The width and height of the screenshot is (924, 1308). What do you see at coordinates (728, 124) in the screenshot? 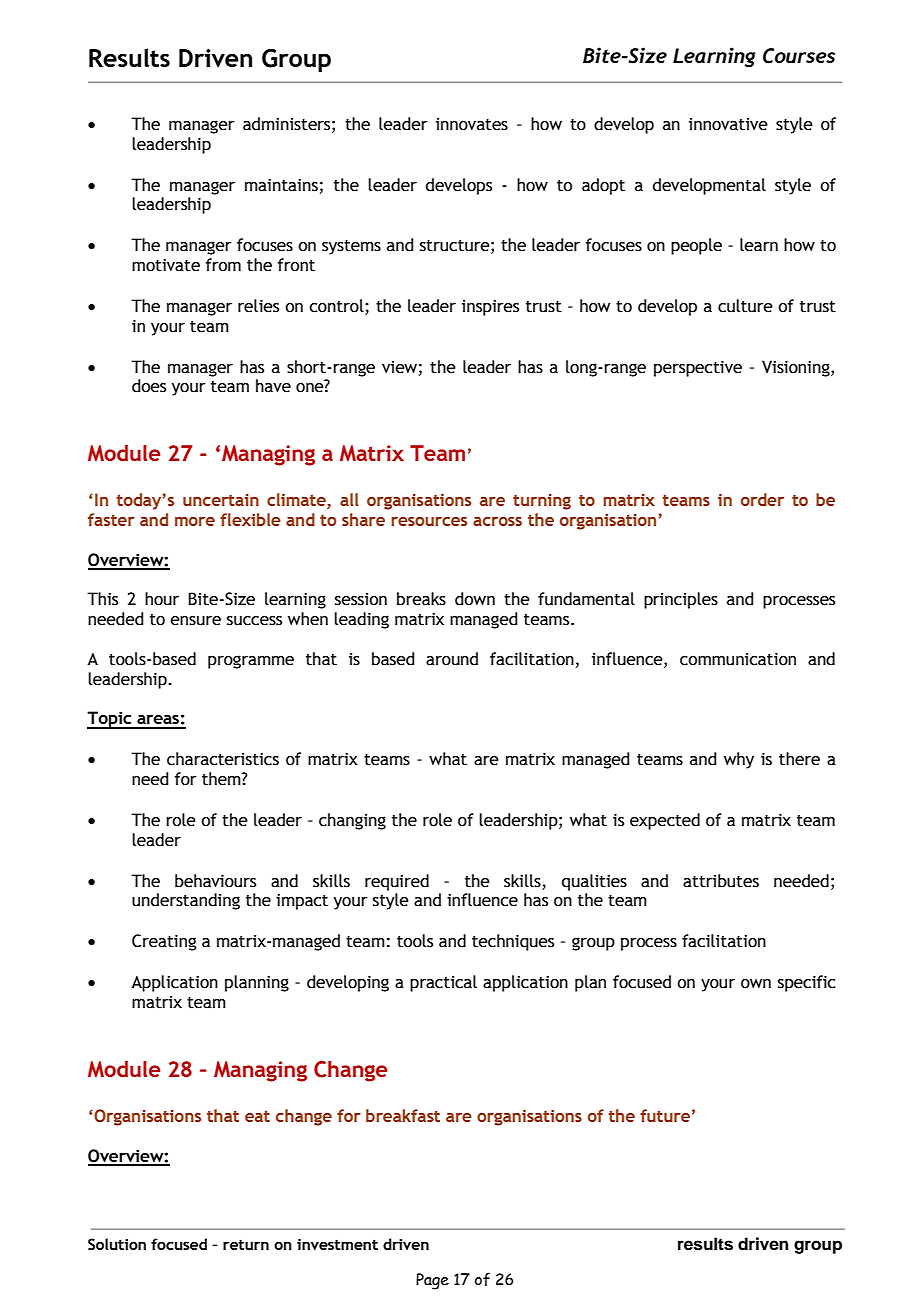
I see `innovative` at bounding box center [728, 124].
